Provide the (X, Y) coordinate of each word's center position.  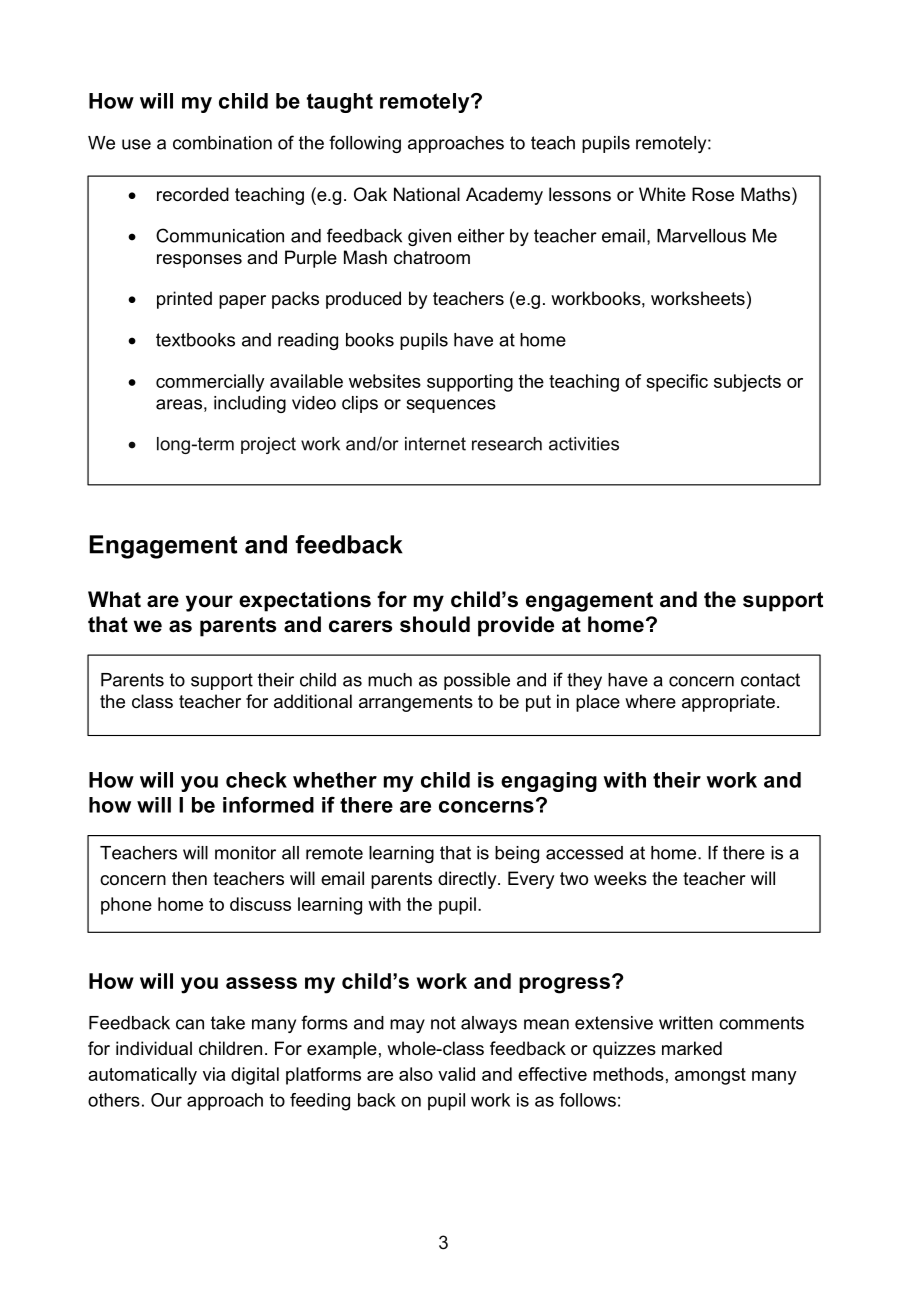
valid (456, 1074)
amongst (710, 1076)
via (214, 1074)
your (209, 603)
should (435, 624)
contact (770, 680)
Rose (713, 194)
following (365, 144)
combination (222, 143)
